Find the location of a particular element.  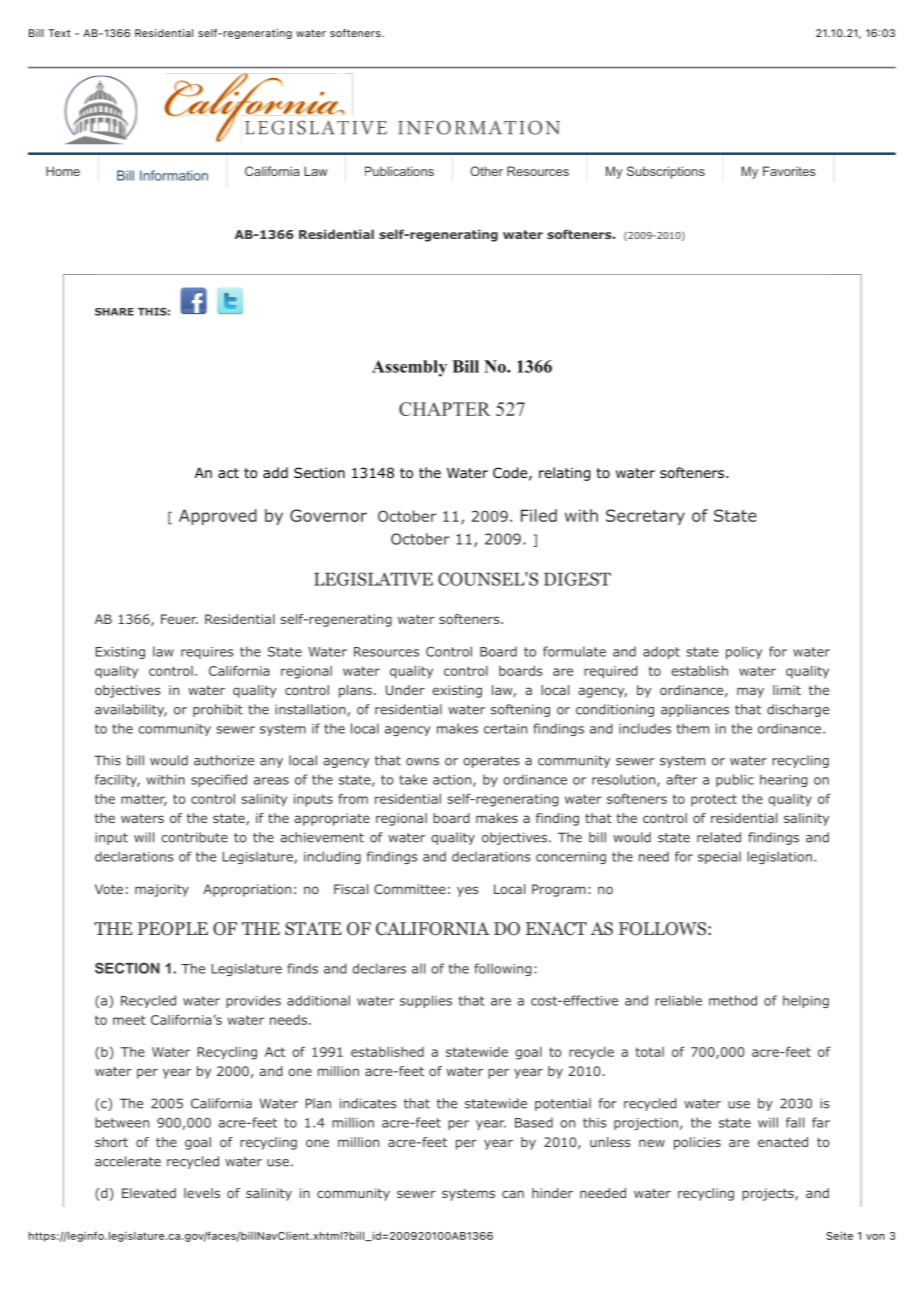

Text is located at coordinates (59, 33).
